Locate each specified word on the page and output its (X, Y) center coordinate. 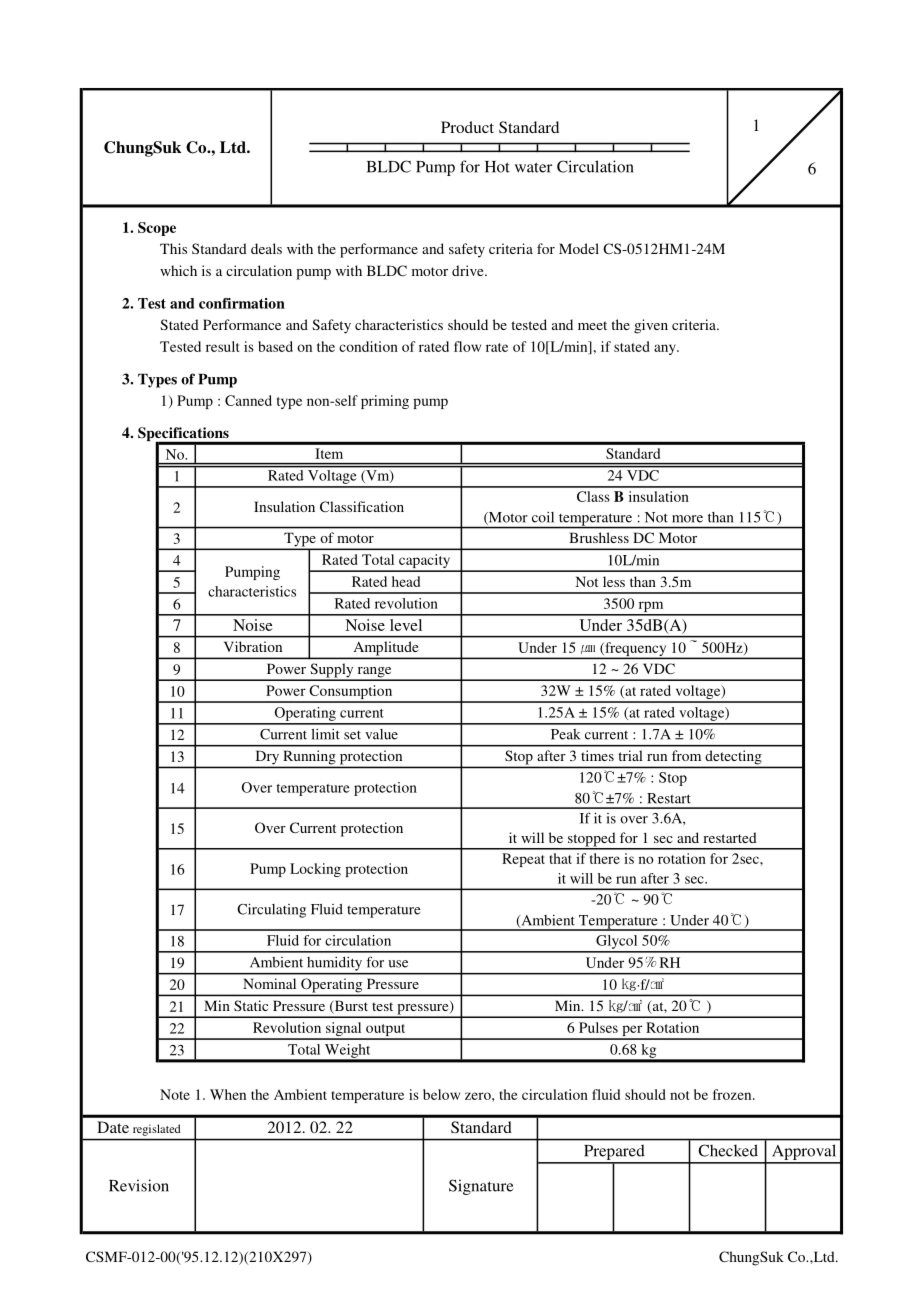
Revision (139, 1185)
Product (467, 127)
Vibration (253, 646)
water (533, 167)
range (374, 673)
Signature (481, 1187)
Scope (157, 229)
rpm (651, 608)
